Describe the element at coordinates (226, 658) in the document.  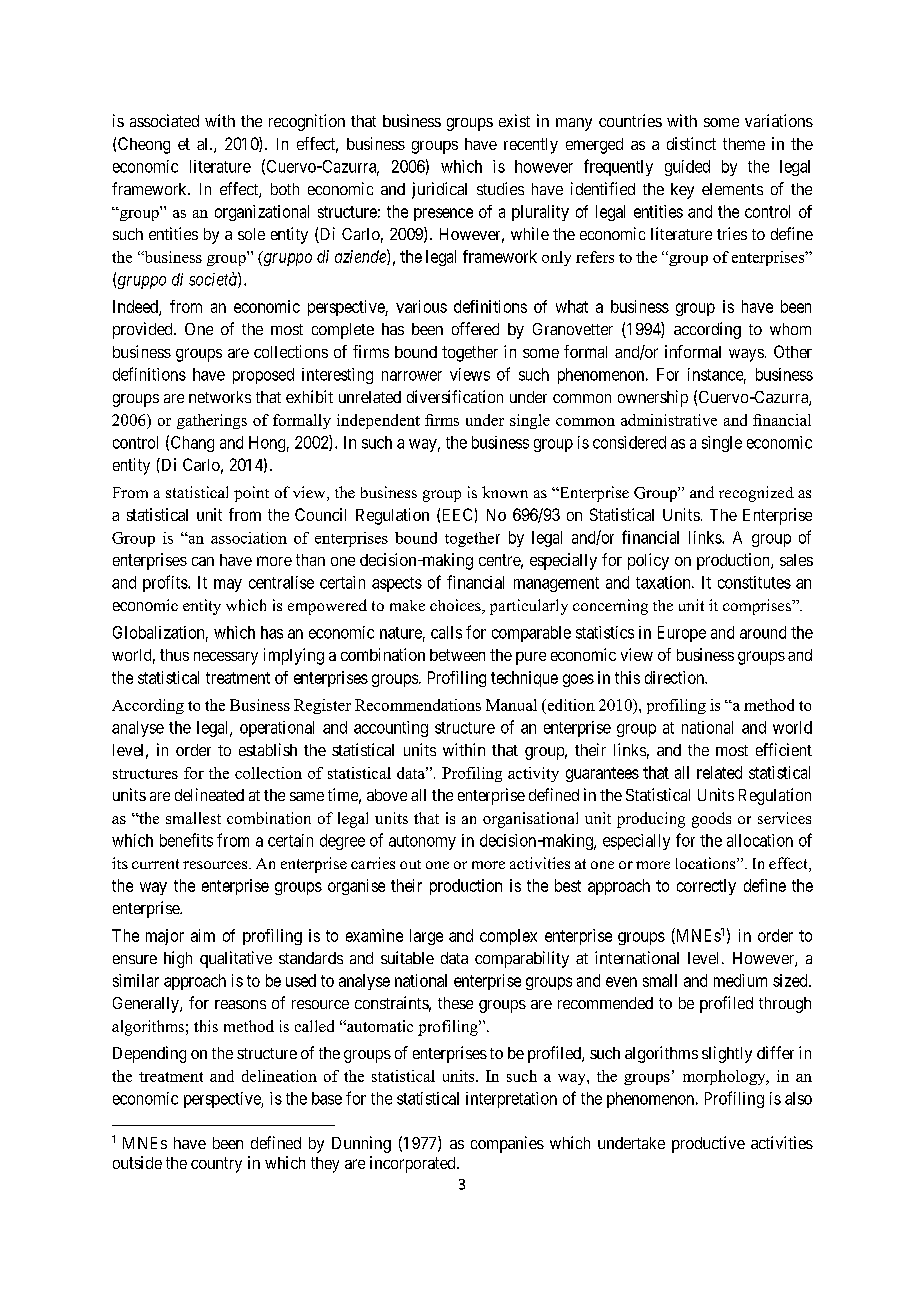
I see `necessary` at that location.
